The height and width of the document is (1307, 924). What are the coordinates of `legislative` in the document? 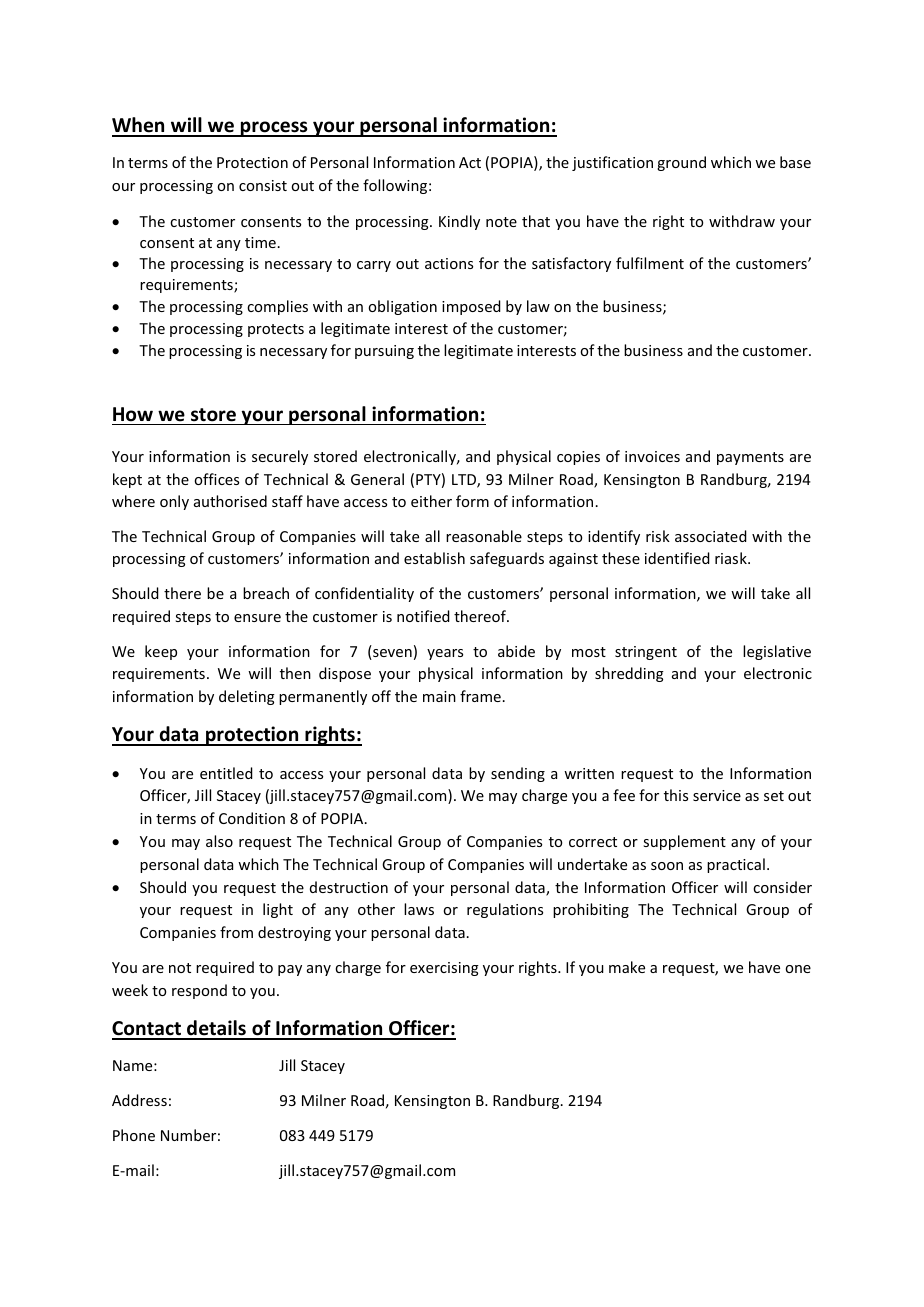 It's located at (777, 652).
